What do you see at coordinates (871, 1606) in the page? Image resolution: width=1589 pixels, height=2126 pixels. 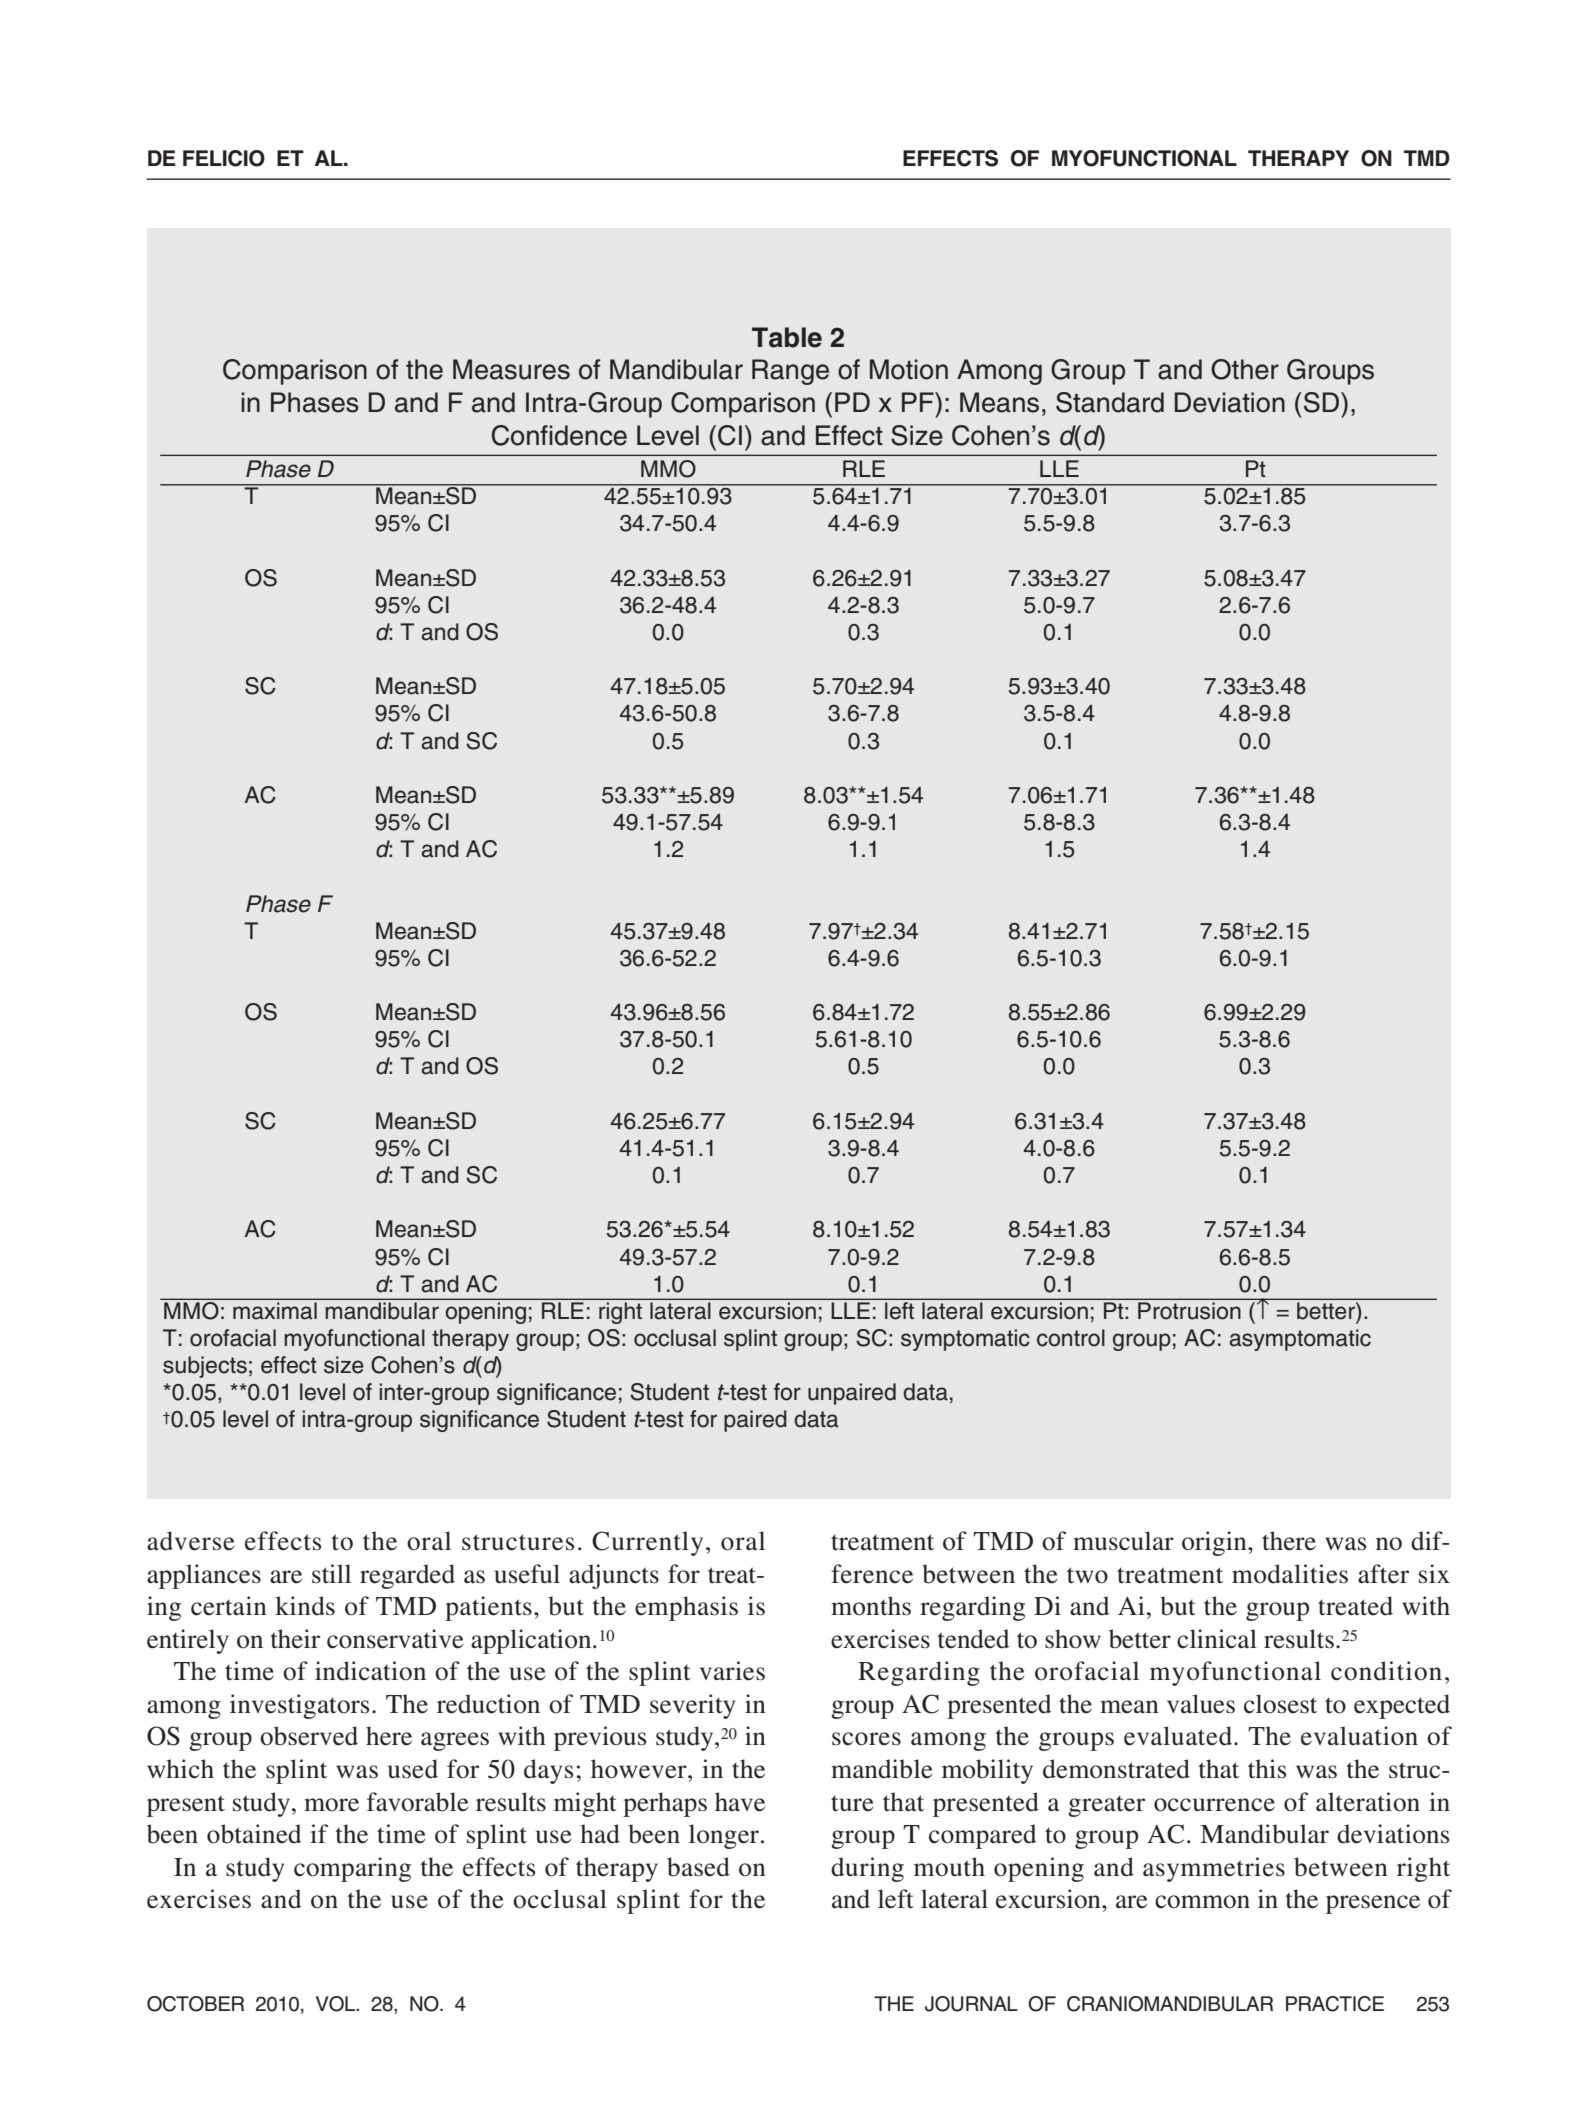 I see `months` at bounding box center [871, 1606].
